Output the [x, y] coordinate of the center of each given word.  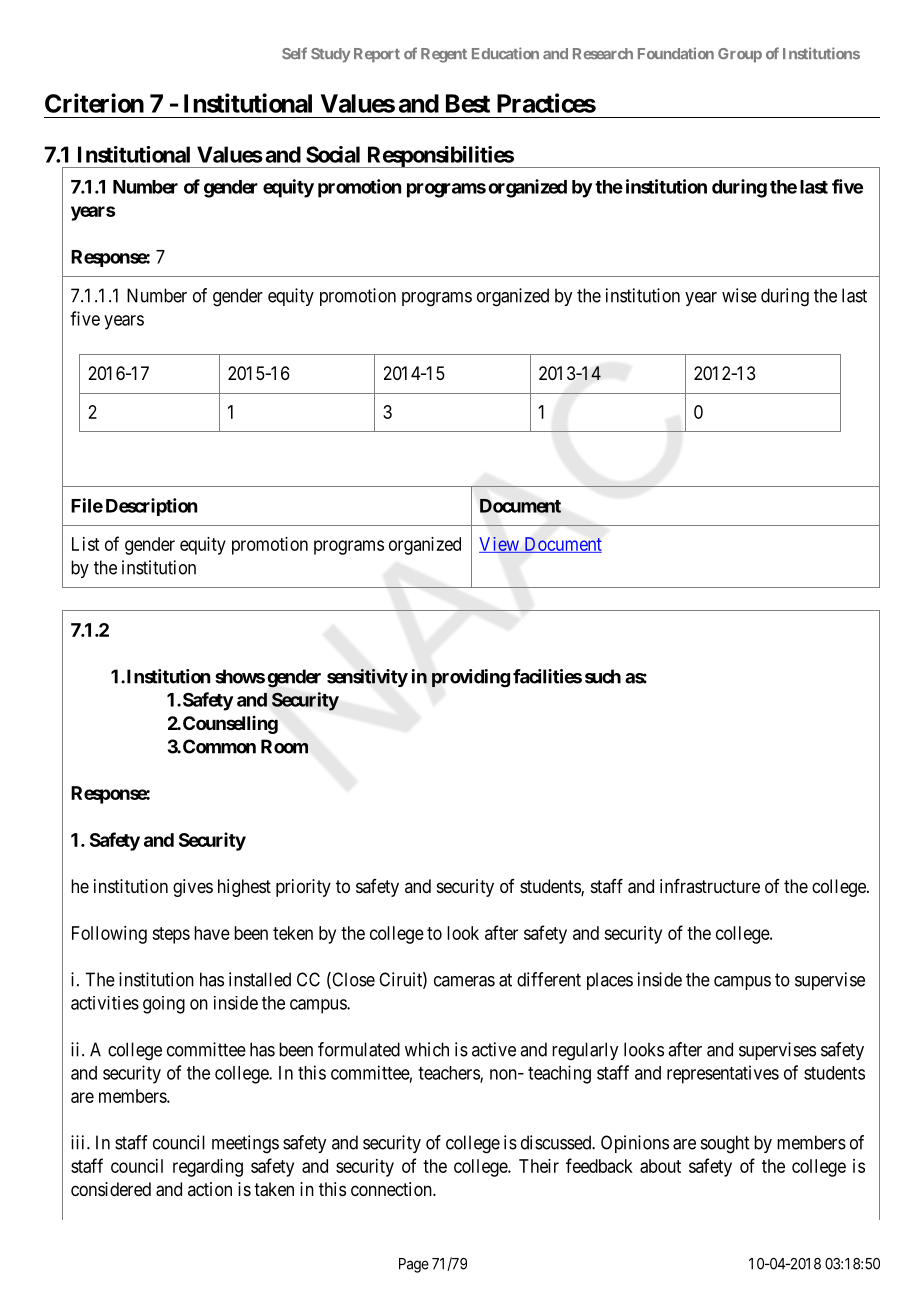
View [500, 545]
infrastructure [710, 886]
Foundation [676, 53]
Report [377, 55]
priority [303, 888]
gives [193, 888]
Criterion [94, 103]
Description [151, 507]
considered [111, 1189]
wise [739, 295]
